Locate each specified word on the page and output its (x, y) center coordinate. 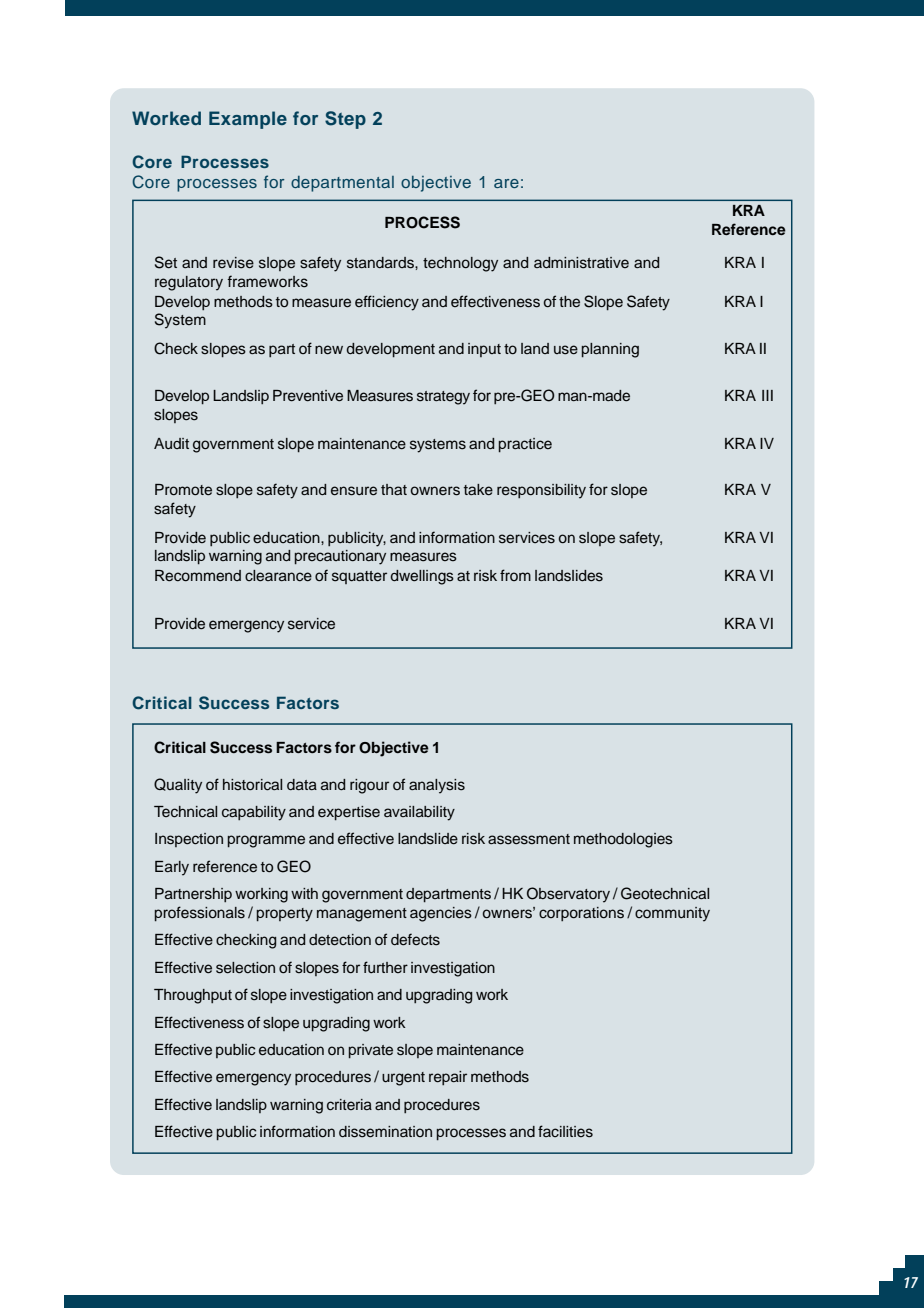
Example (248, 120)
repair (448, 1078)
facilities (565, 1131)
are (506, 183)
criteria (349, 1105)
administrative (581, 263)
